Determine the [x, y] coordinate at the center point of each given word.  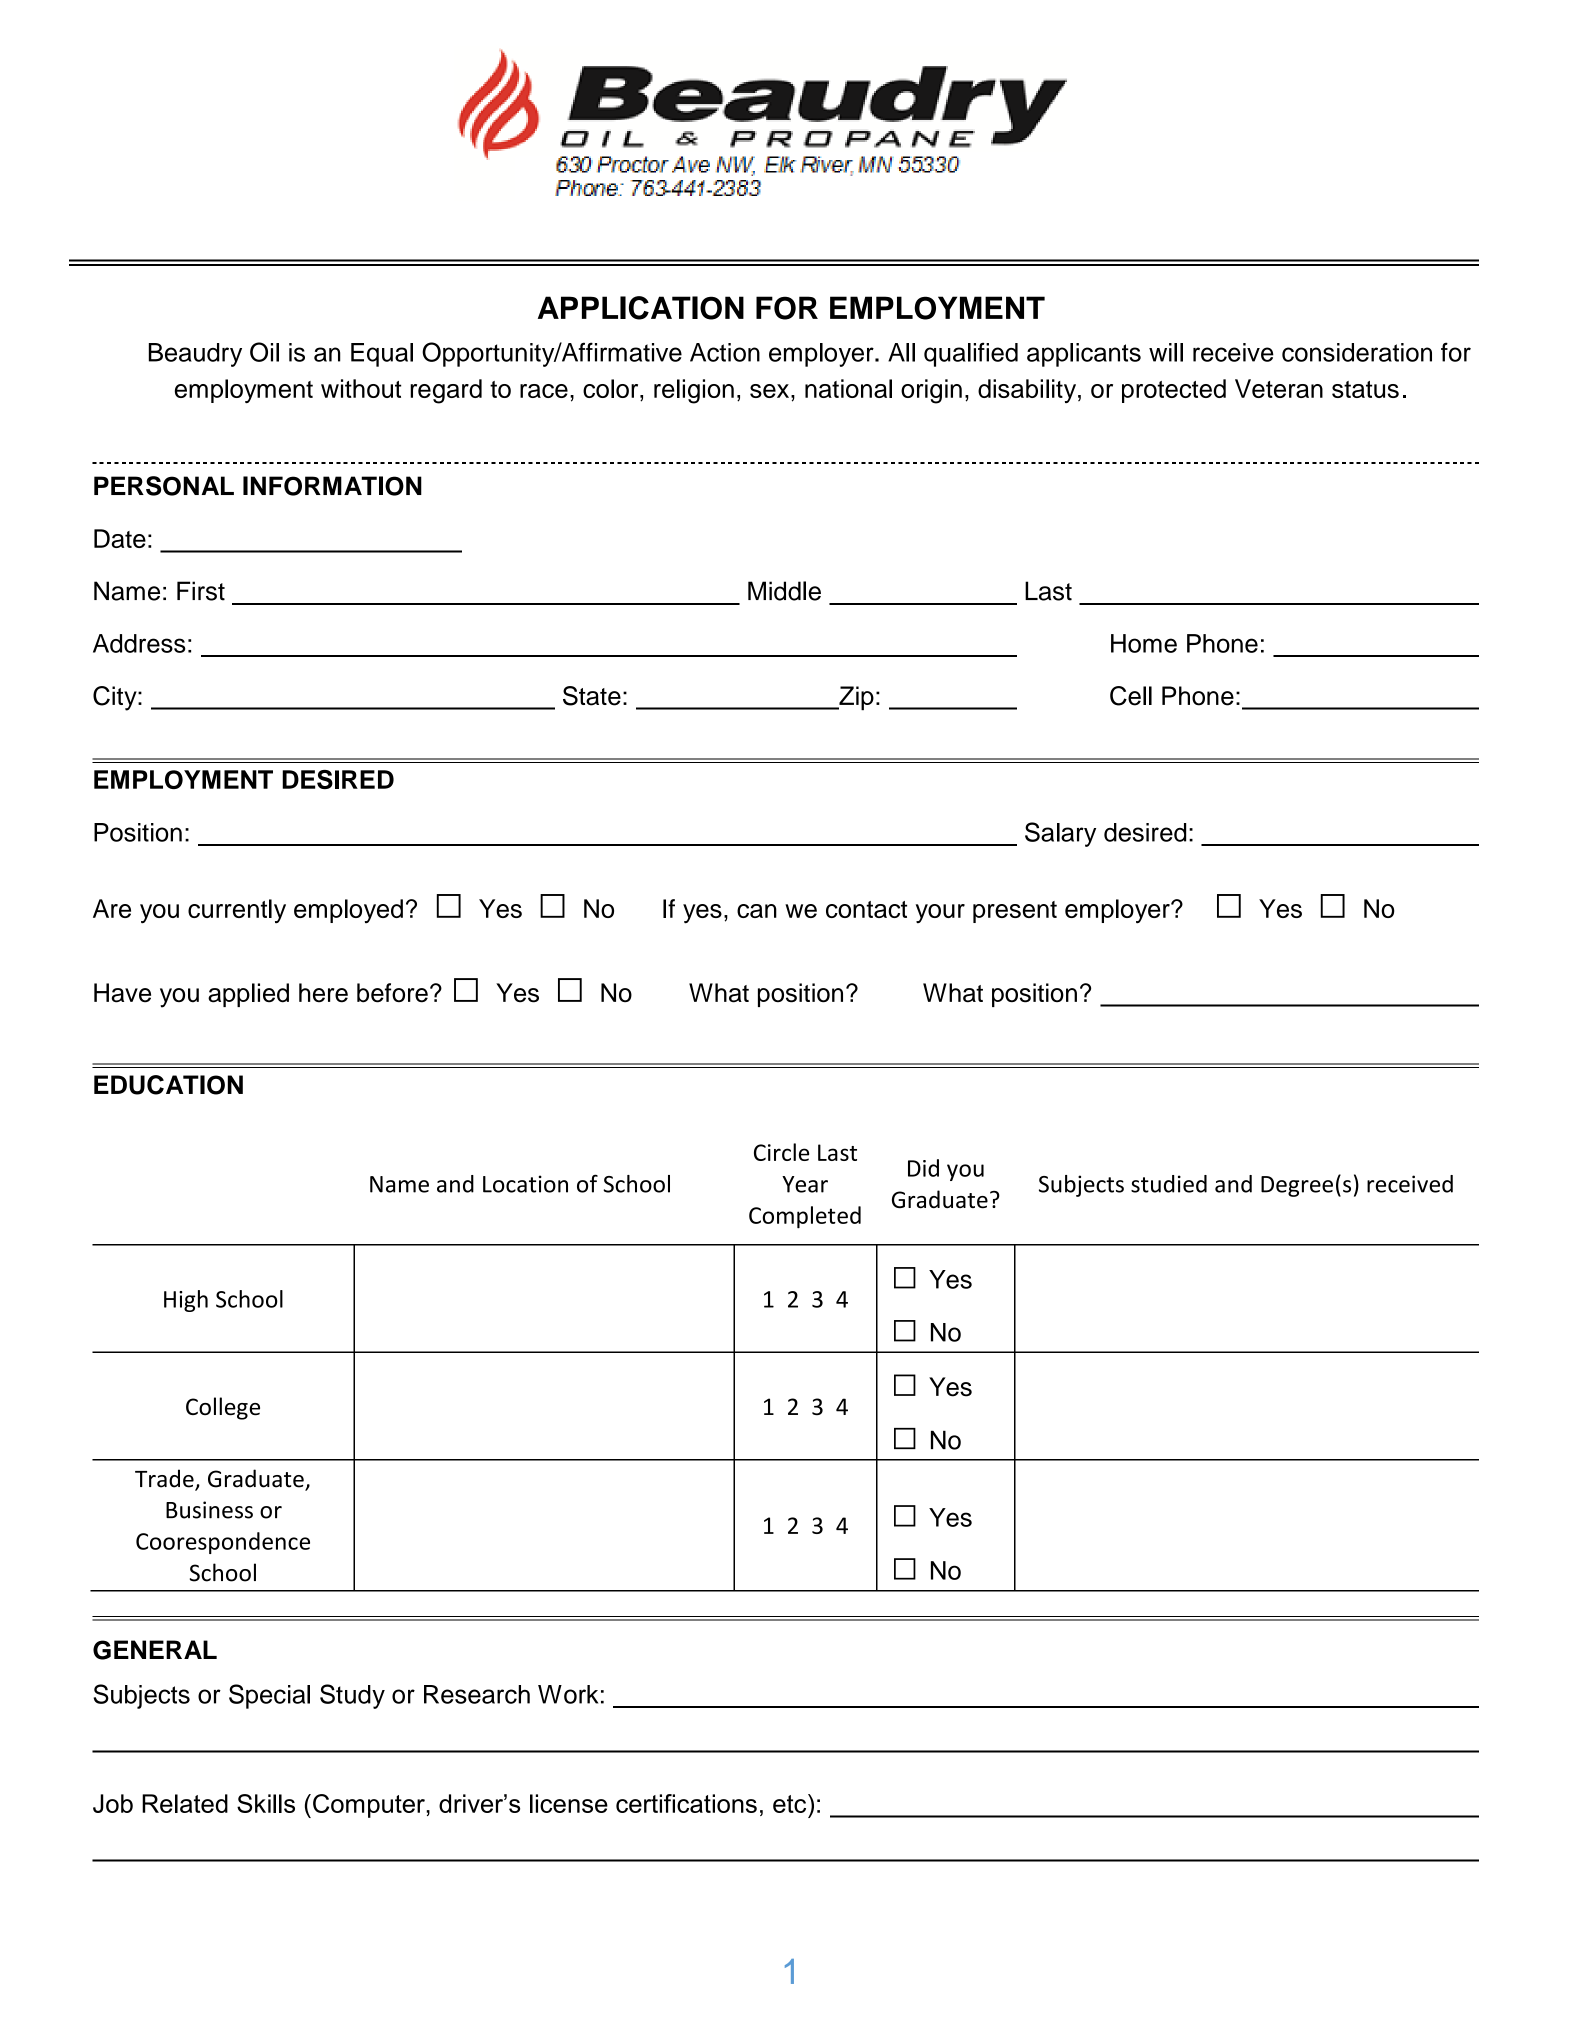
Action [725, 352]
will [1166, 352]
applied [248, 995]
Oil [264, 352]
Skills [266, 1803]
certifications [686, 1803]
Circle [781, 1152]
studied [1169, 1184]
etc [791, 1803]
